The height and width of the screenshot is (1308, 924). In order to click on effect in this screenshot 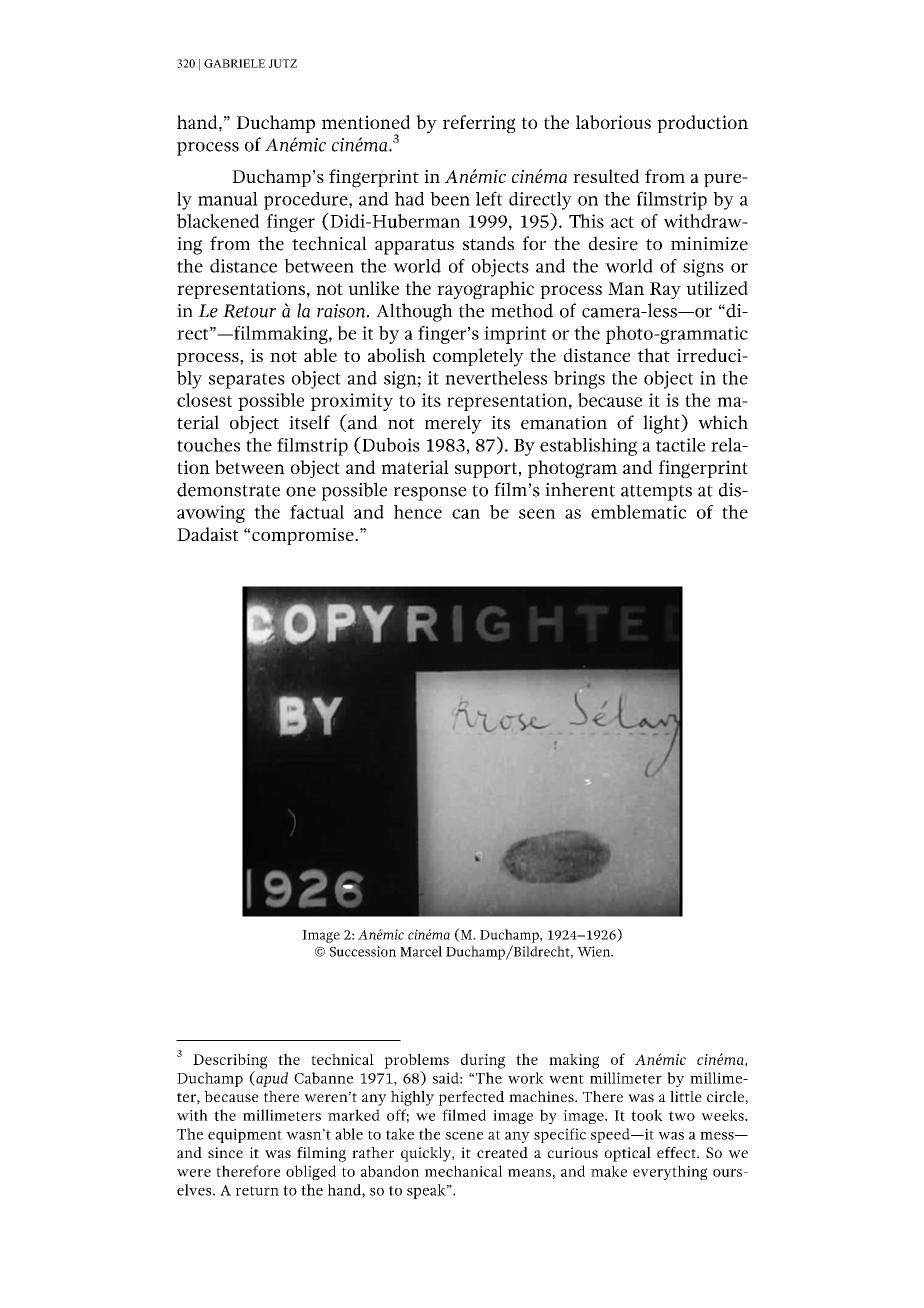, I will do `click(677, 1152)`.
